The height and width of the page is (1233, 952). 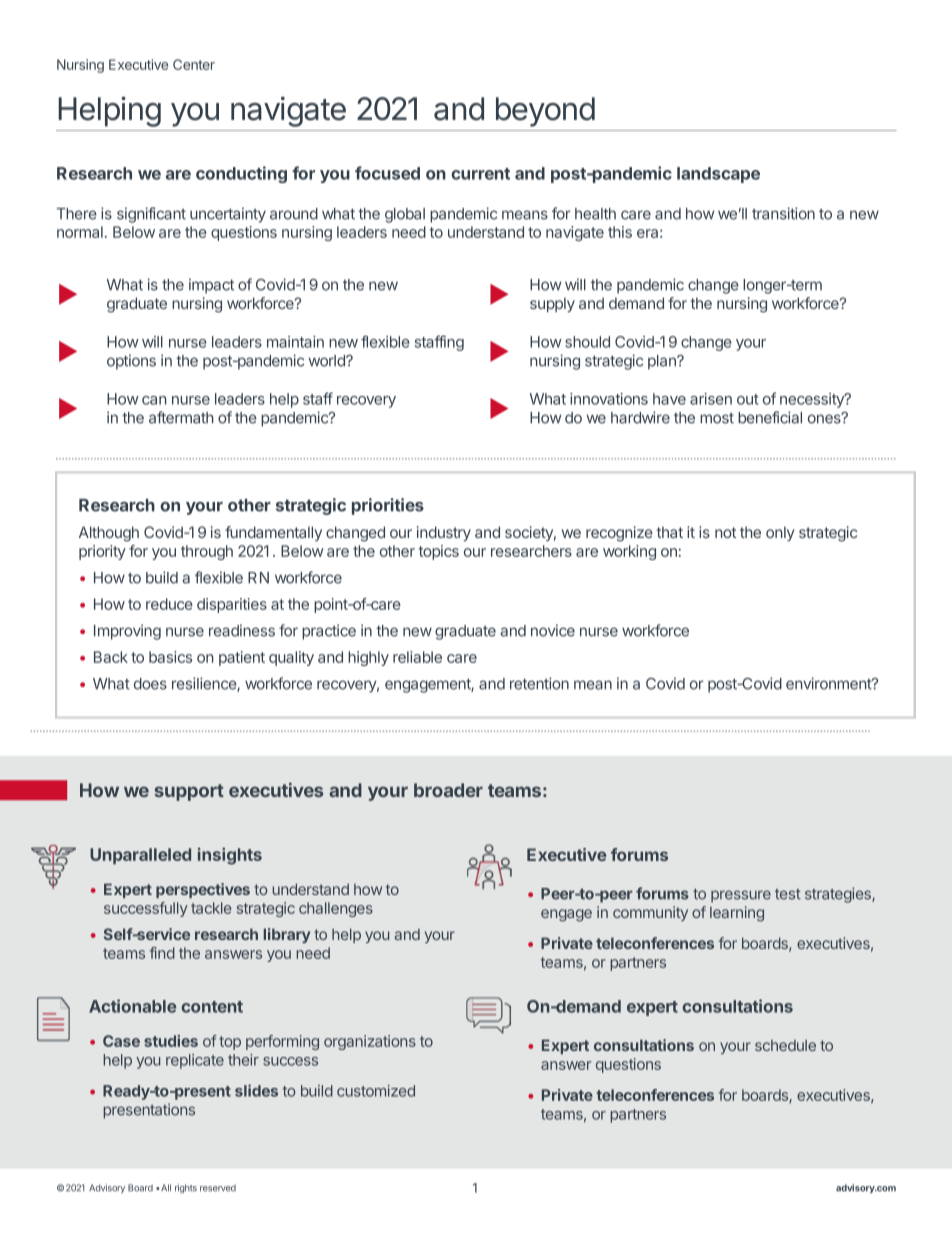 I want to click on priorities, so click(x=388, y=506).
